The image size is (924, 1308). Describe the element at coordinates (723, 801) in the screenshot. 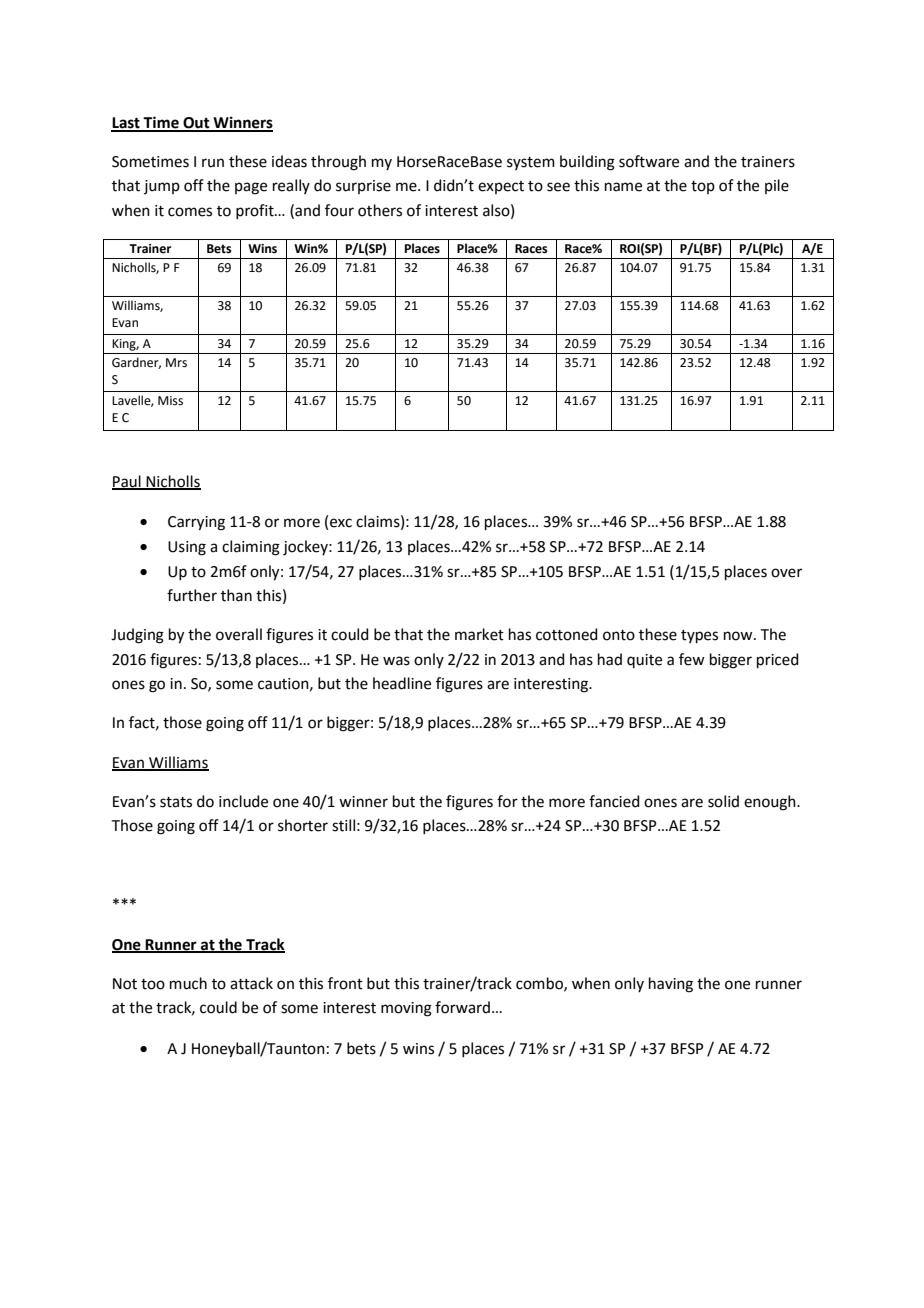

I see `solid` at that location.
